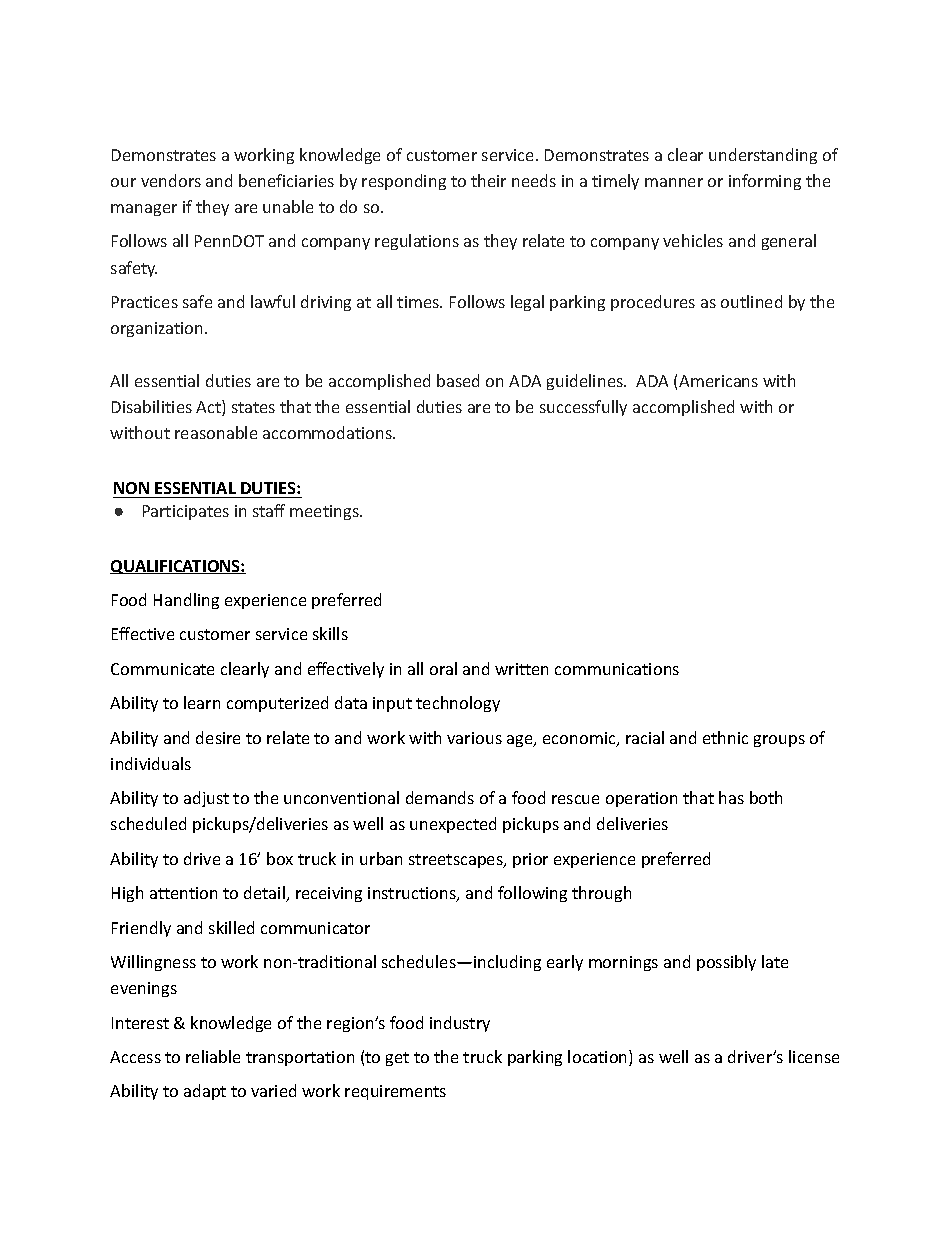 The width and height of the screenshot is (952, 1233). Describe the element at coordinates (216, 432) in the screenshot. I see `reasonable` at that location.
